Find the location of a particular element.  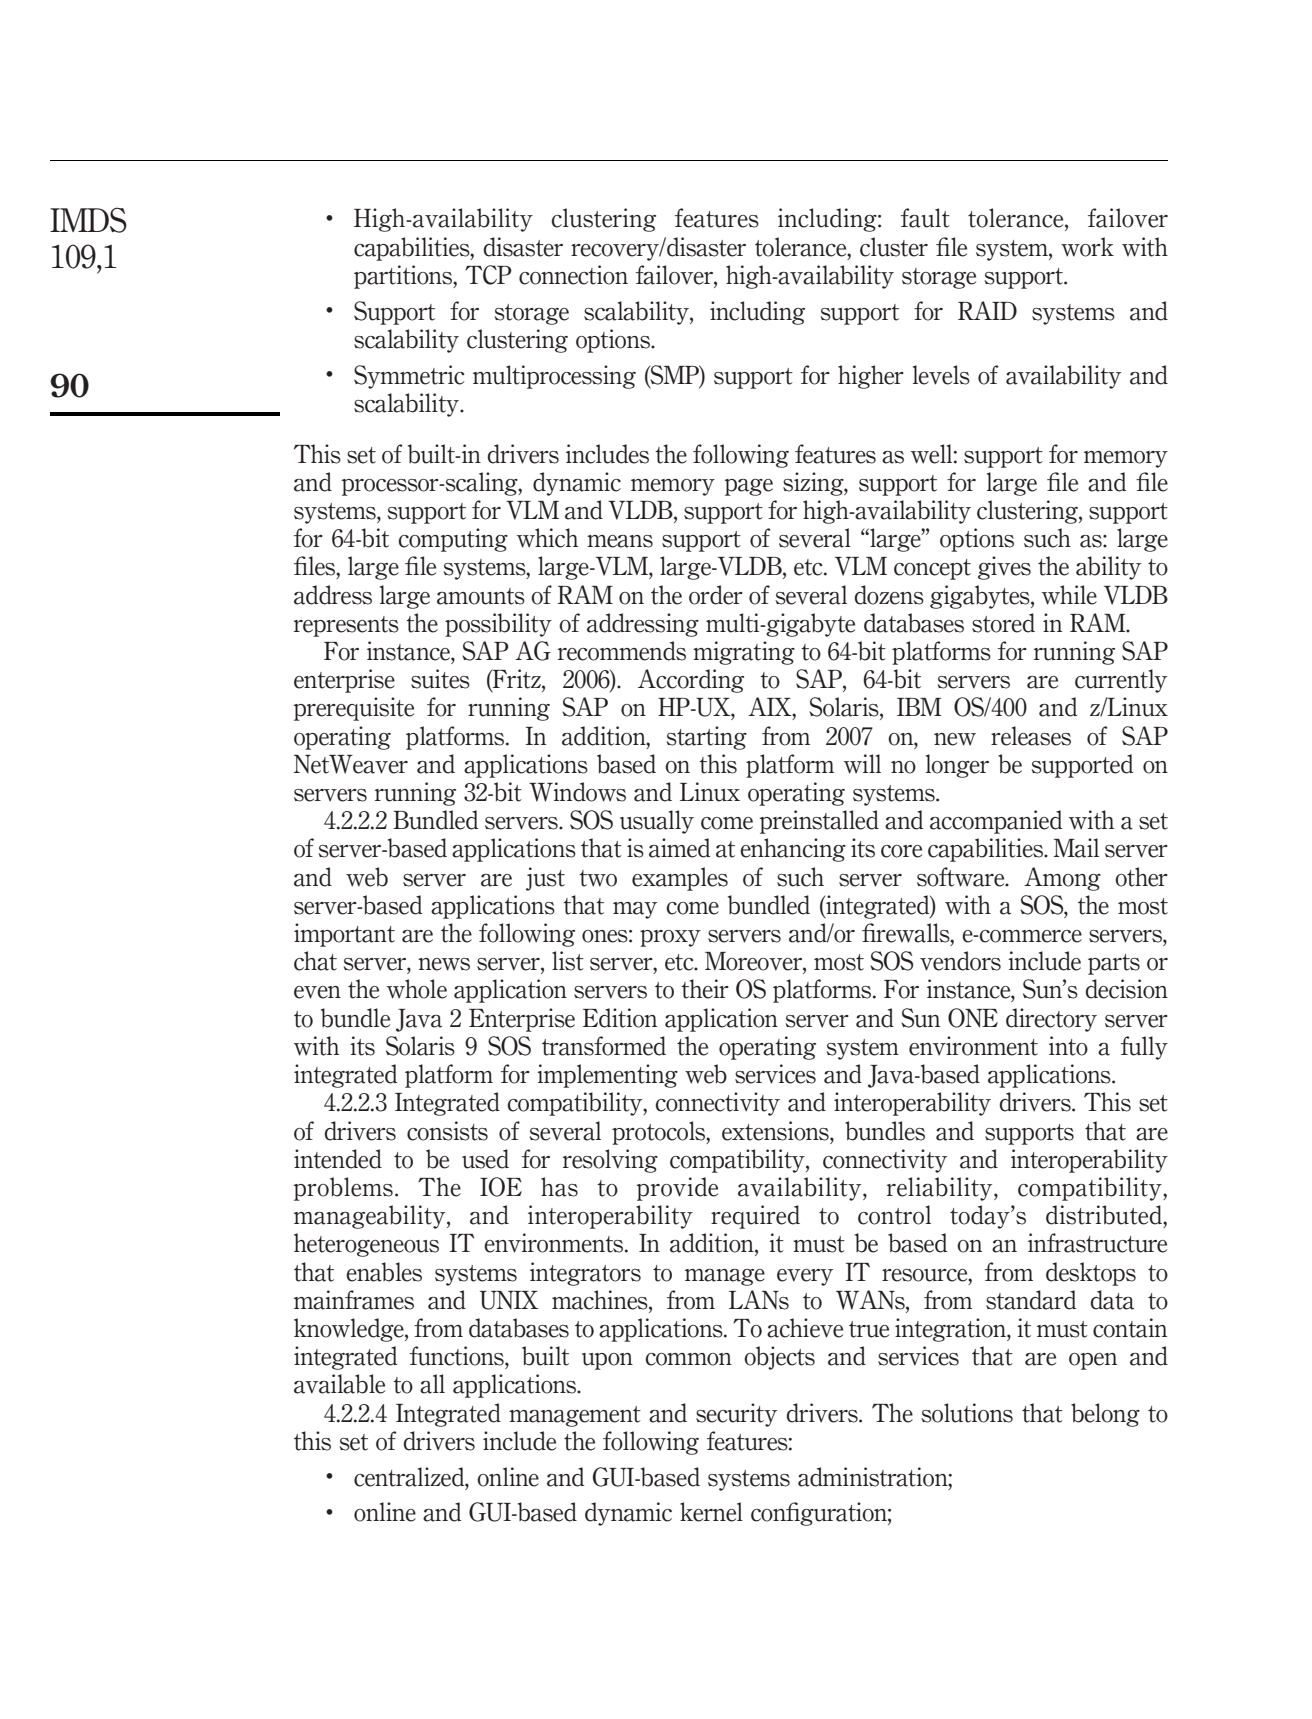

important is located at coordinates (344, 935).
